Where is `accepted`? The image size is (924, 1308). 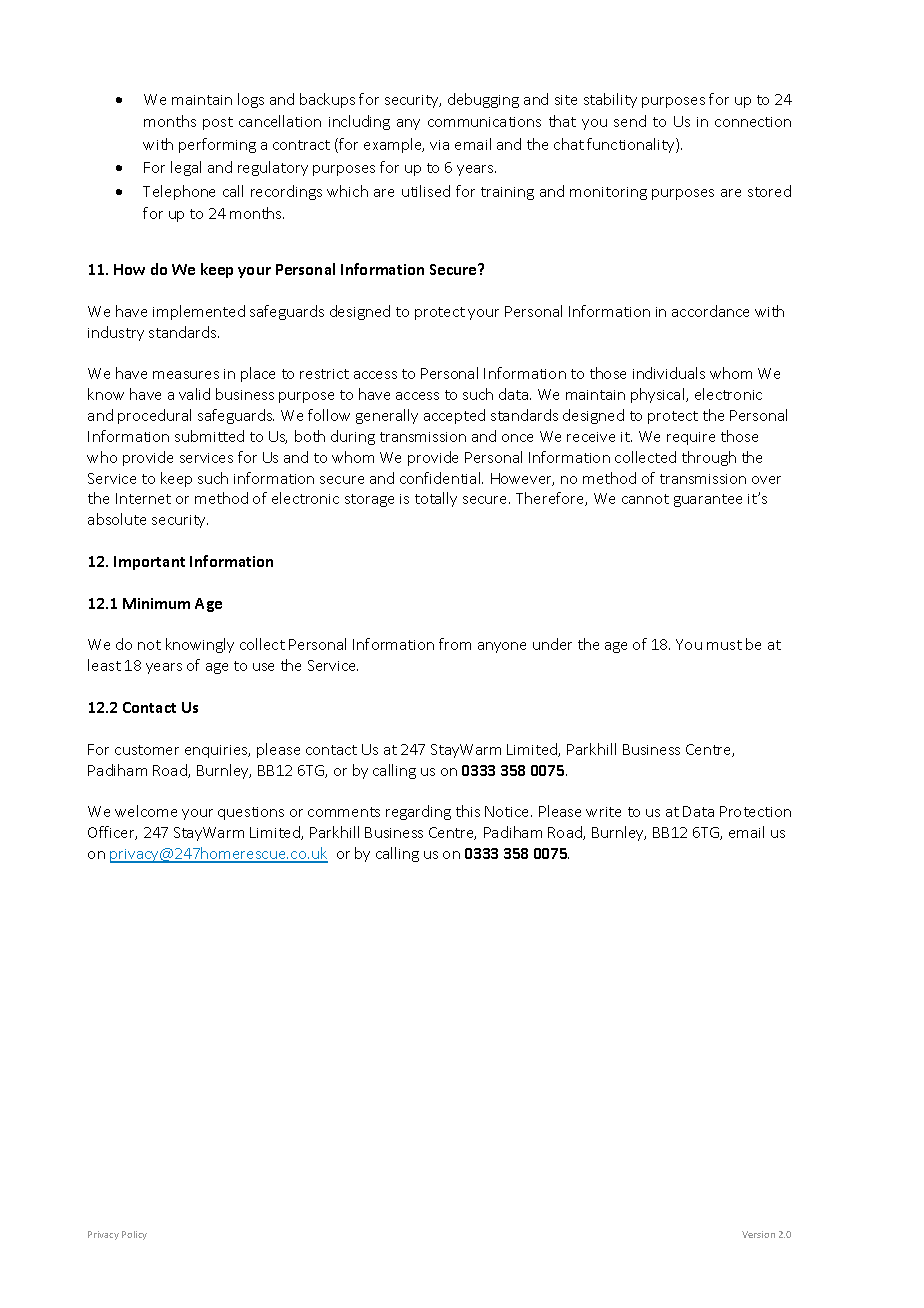 accepted is located at coordinates (454, 416).
